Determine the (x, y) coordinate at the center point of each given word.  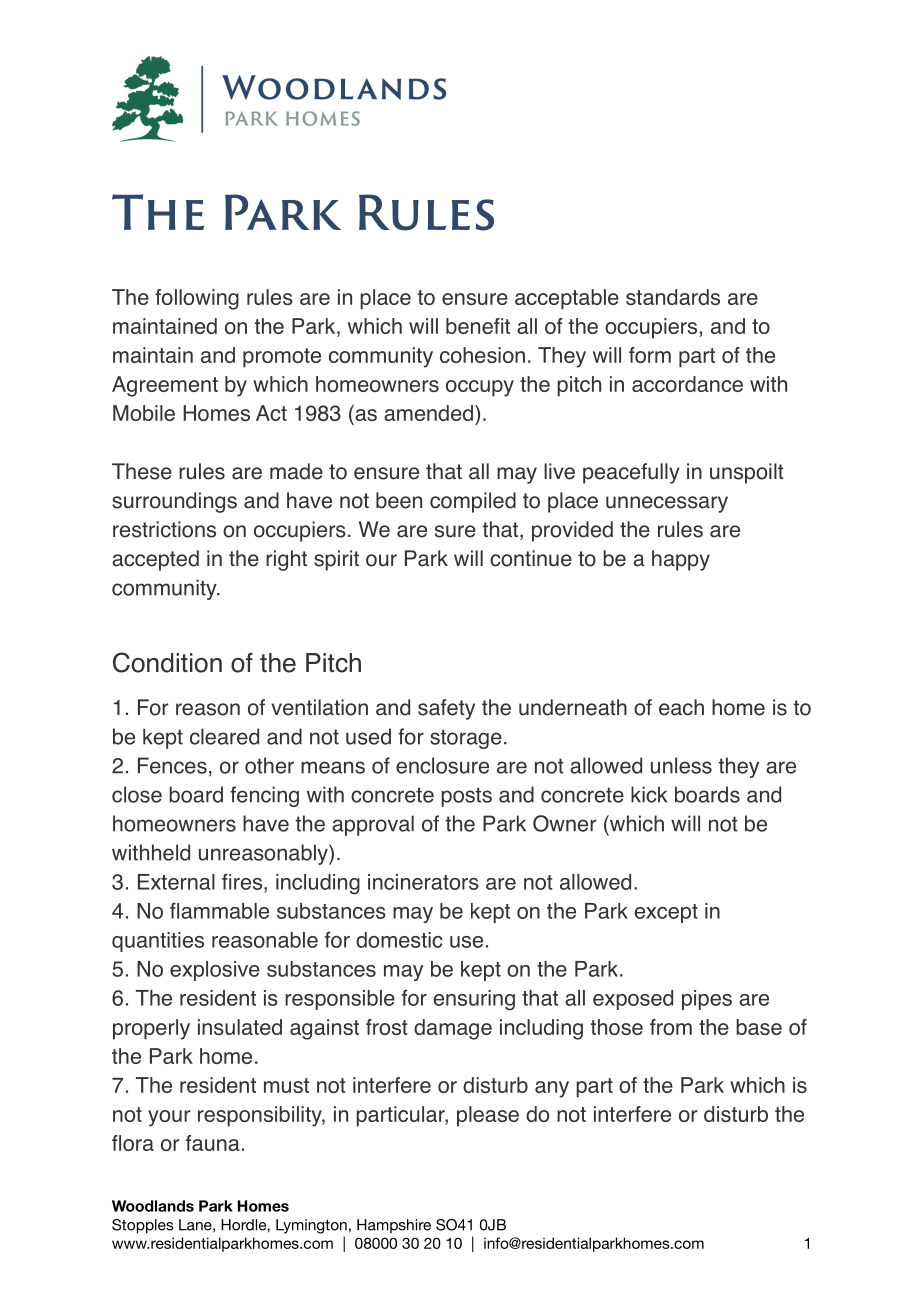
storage (466, 739)
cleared (224, 736)
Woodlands (153, 1206)
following (197, 299)
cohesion (482, 355)
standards (673, 297)
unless (681, 765)
